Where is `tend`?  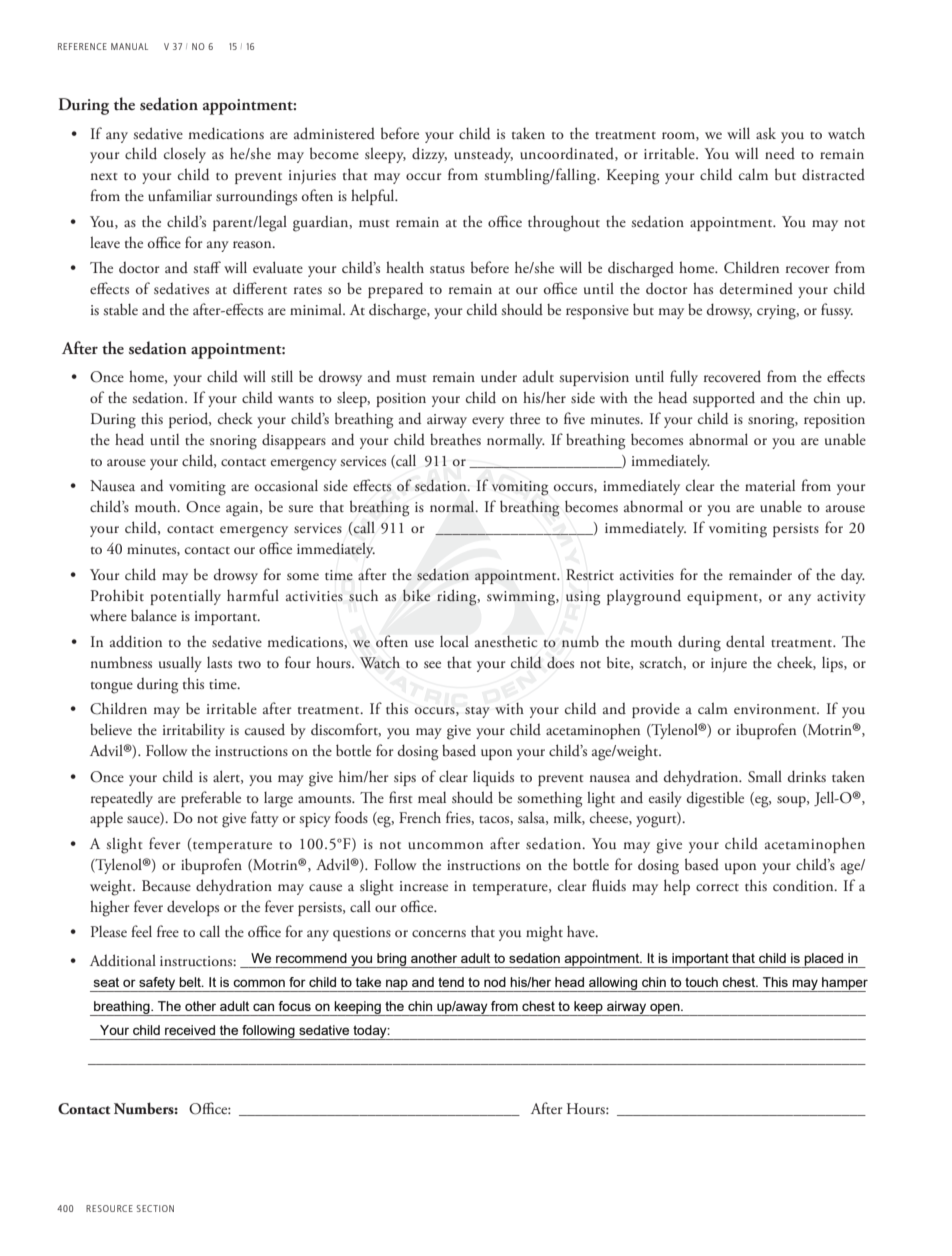 tend is located at coordinates (451, 982).
